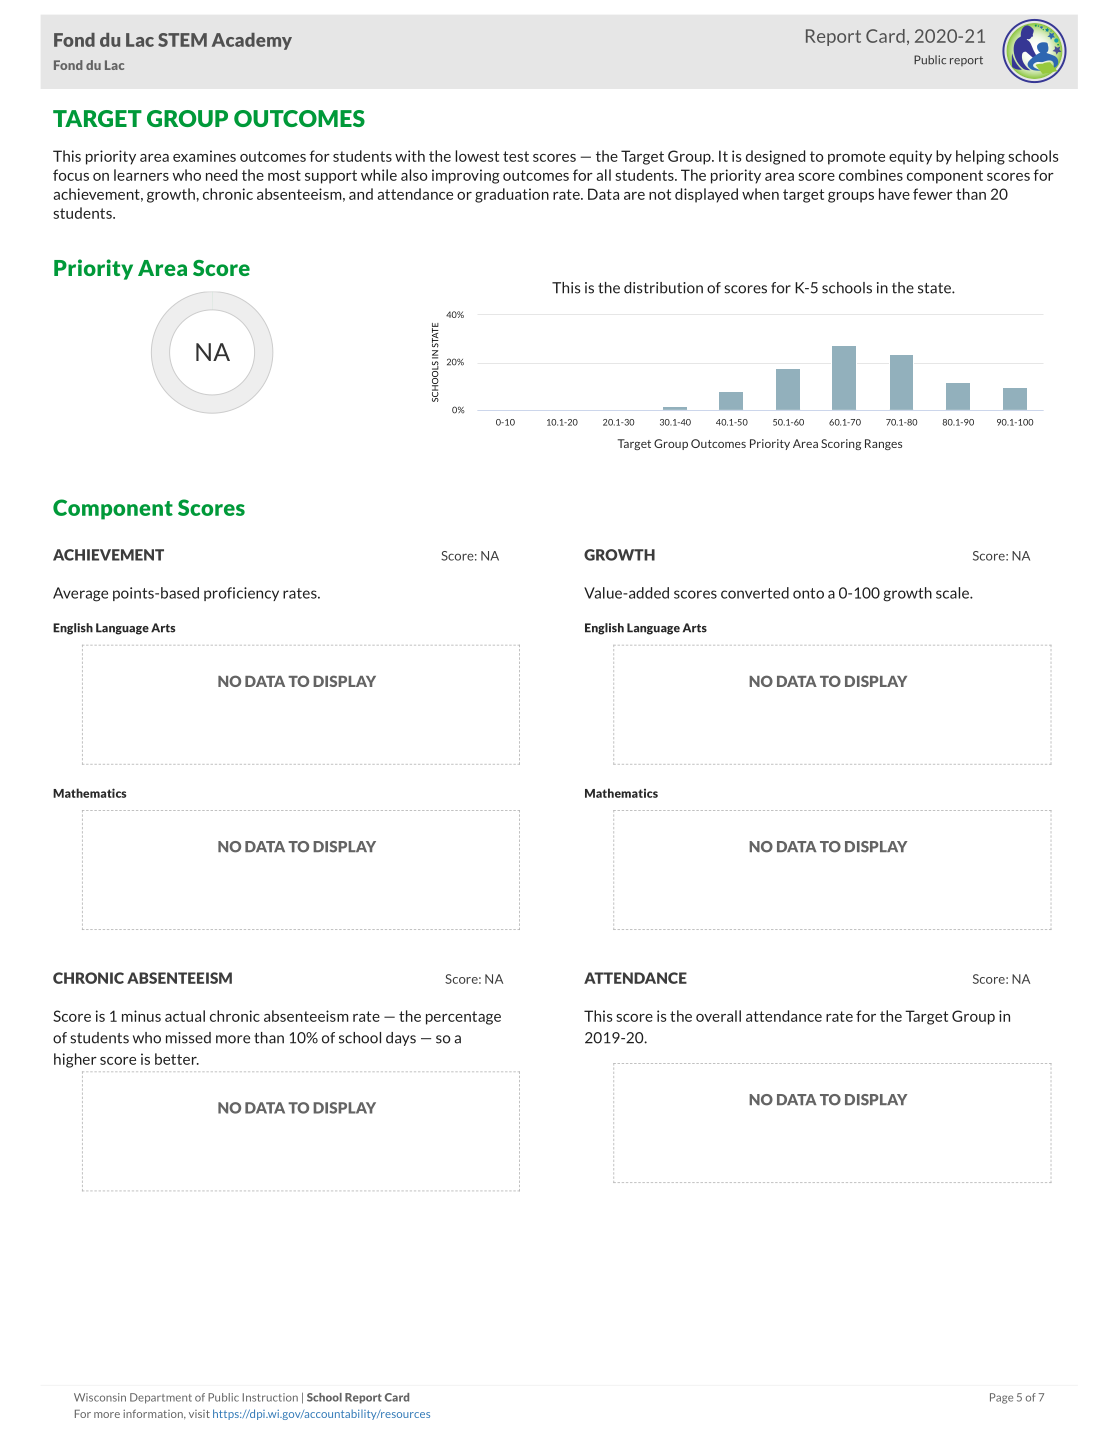 The width and height of the image is (1116, 1445). Describe the element at coordinates (718, 1016) in the image. I see `overall` at that location.
